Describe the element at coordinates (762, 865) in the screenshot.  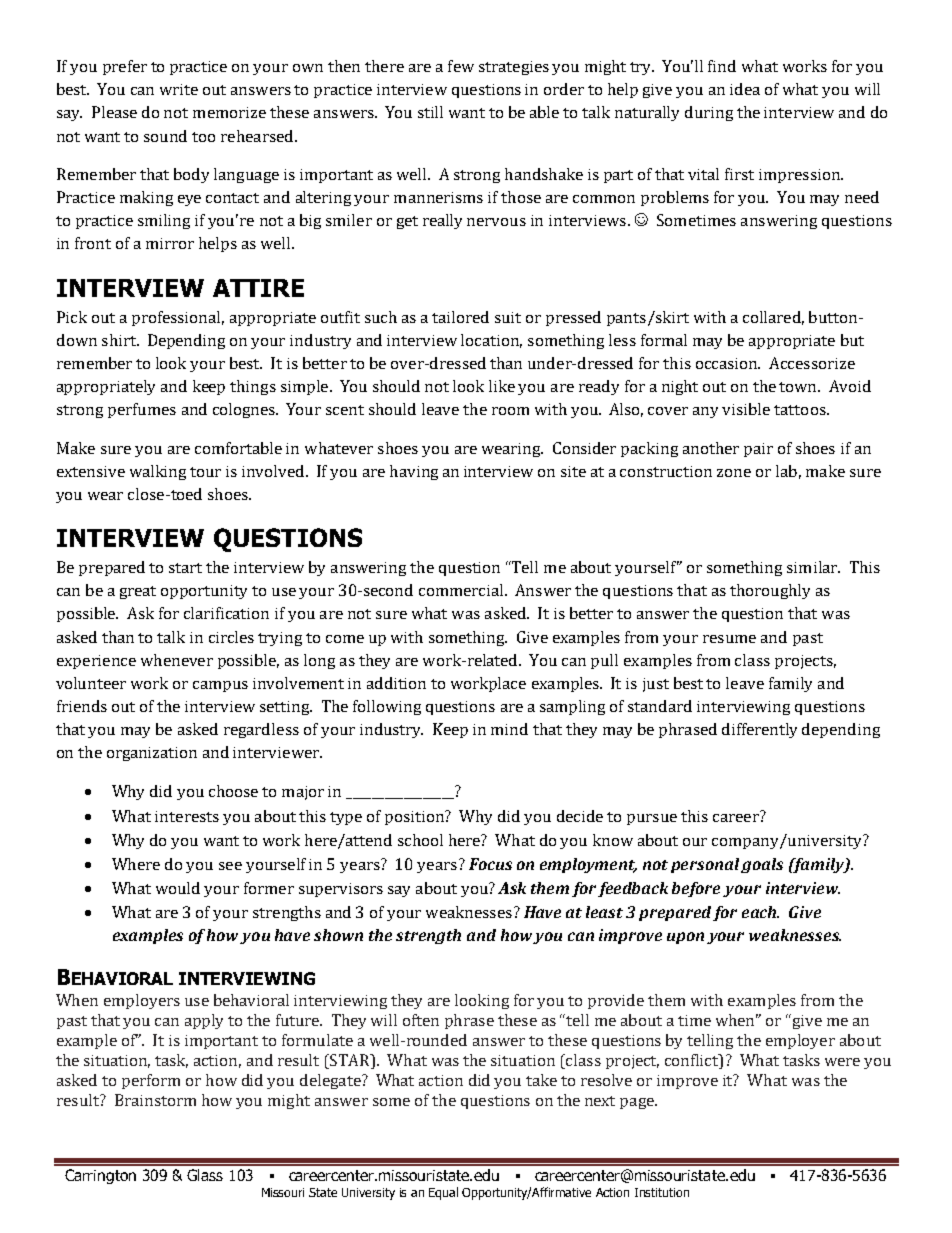
I see `goals` at that location.
